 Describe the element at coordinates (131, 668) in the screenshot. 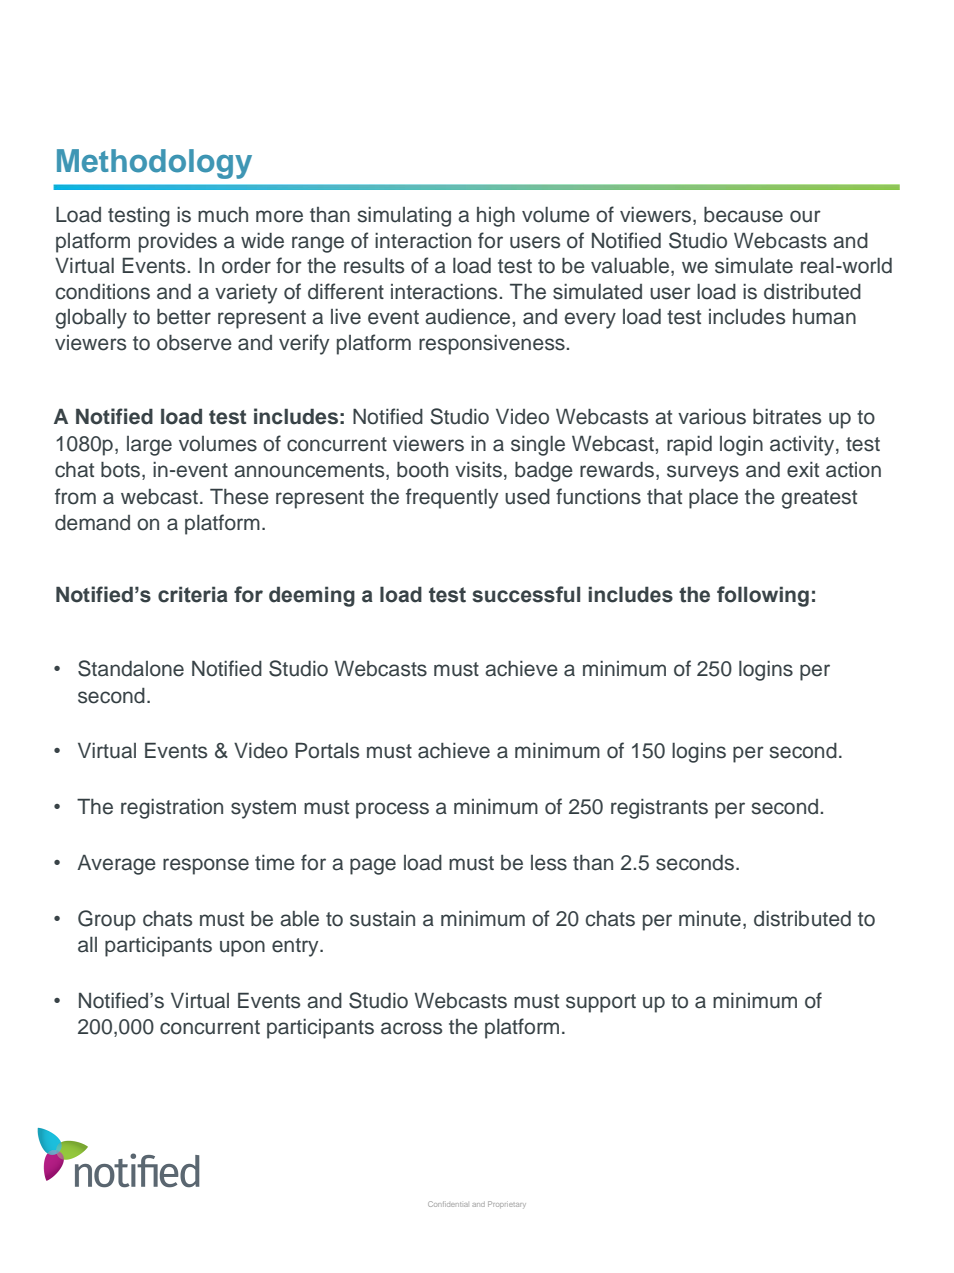

I see `Standalone` at that location.
